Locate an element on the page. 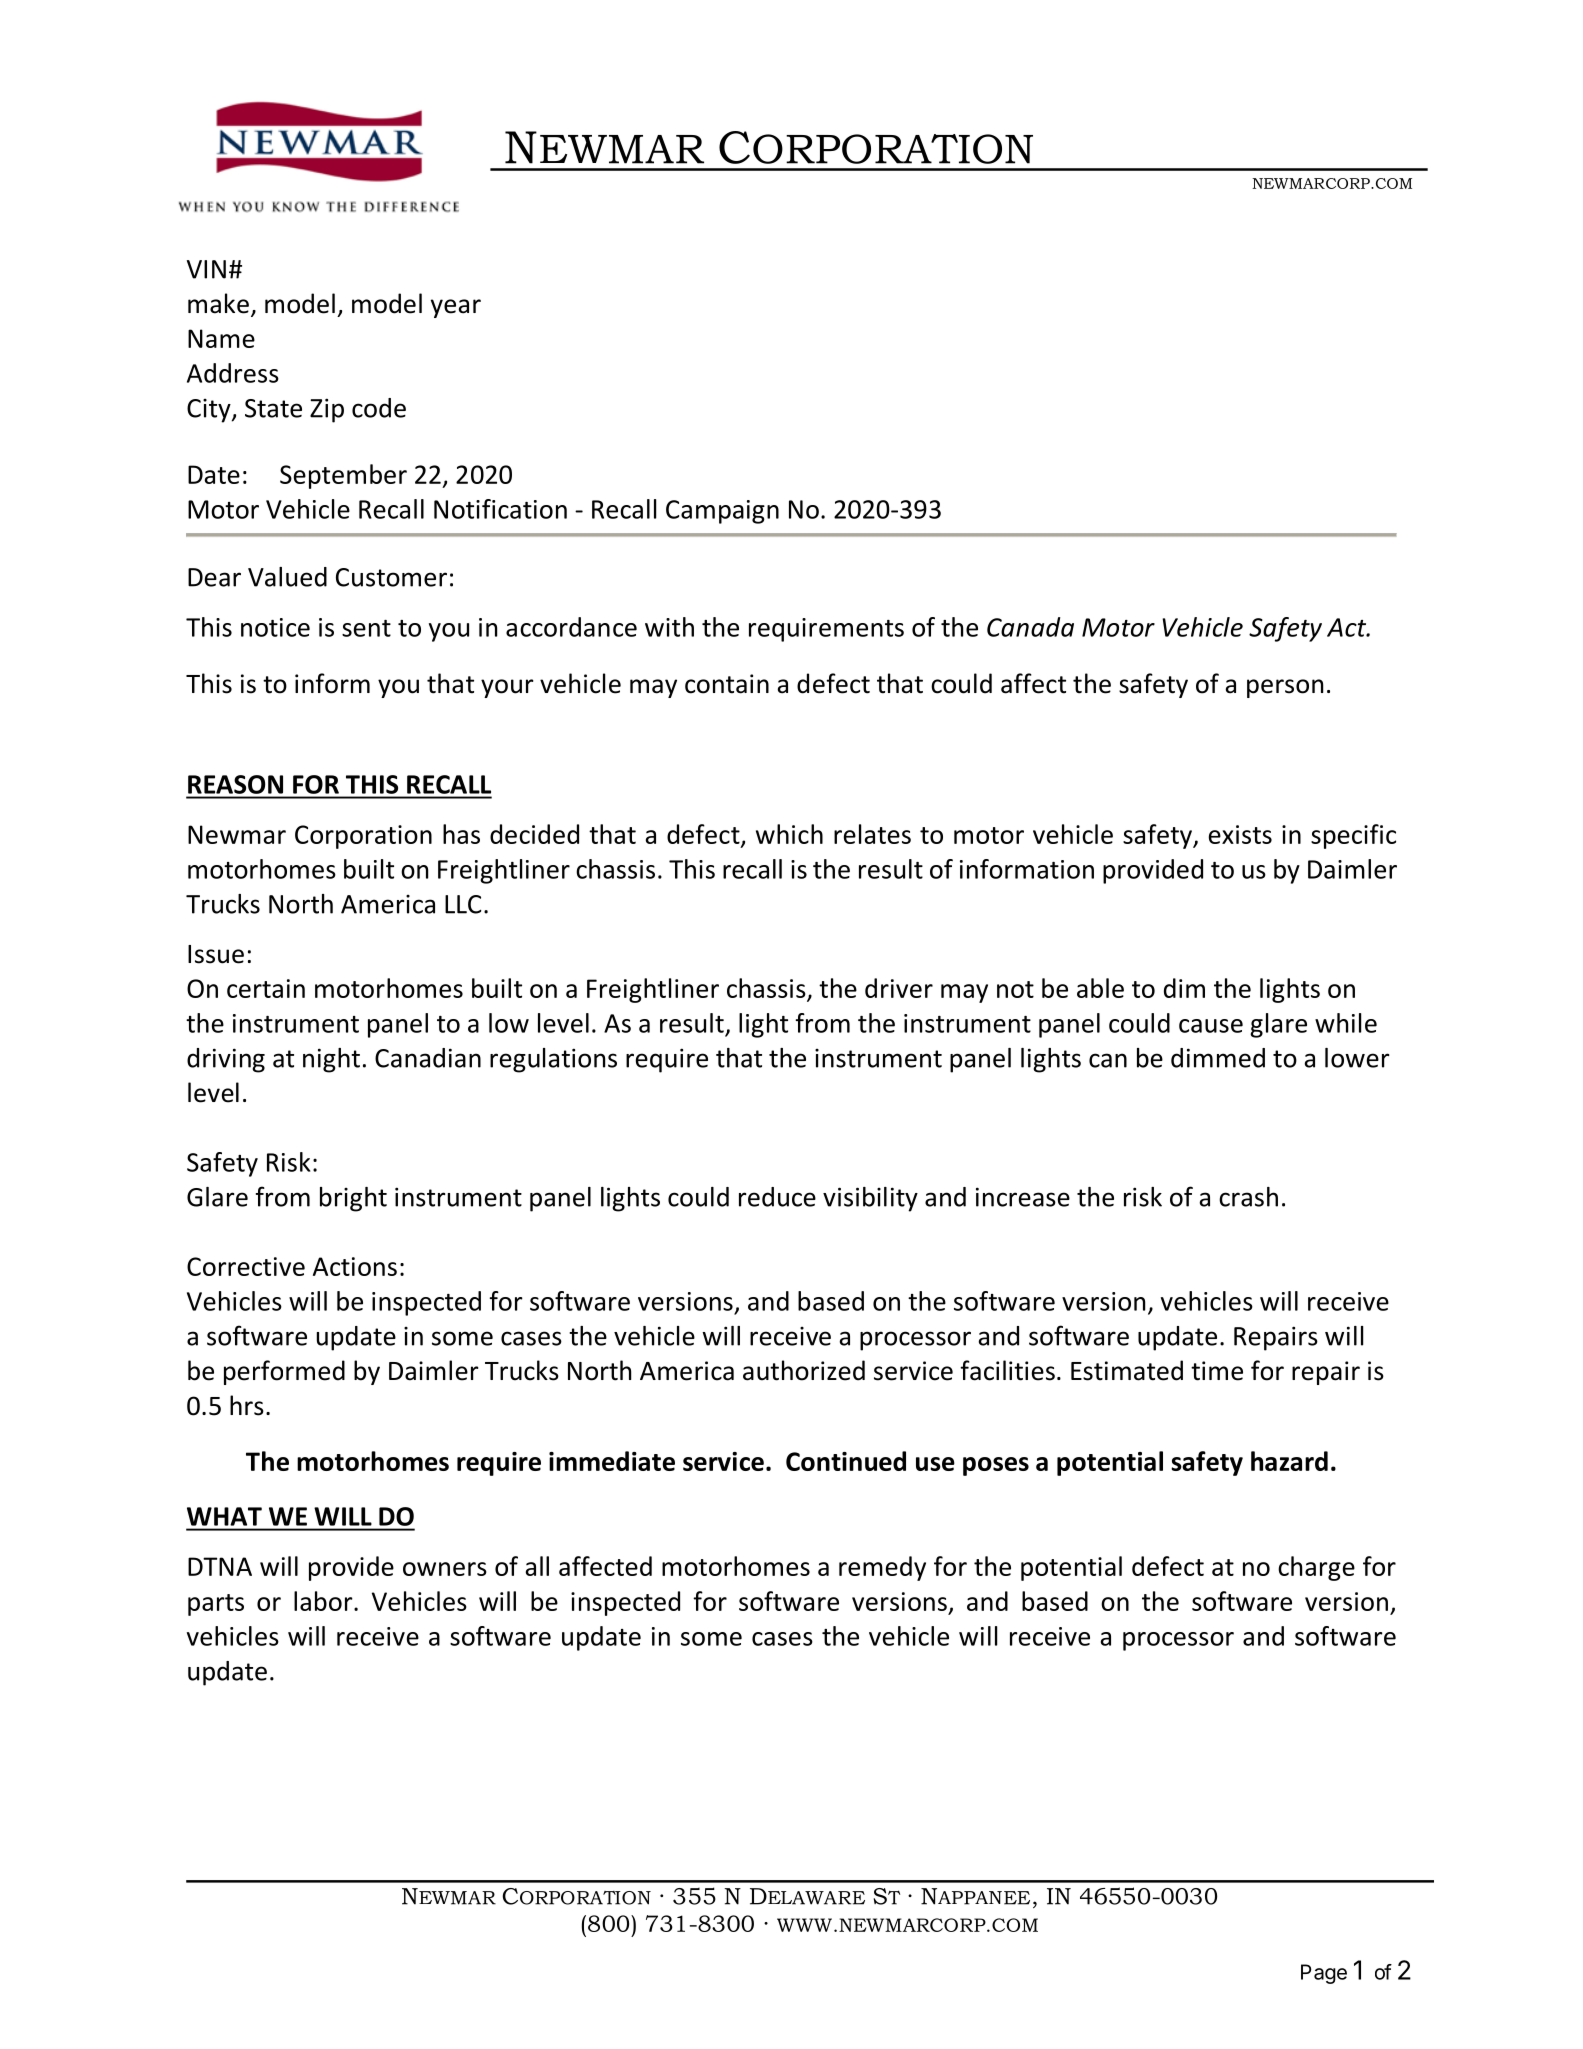  authorized is located at coordinates (804, 1370).
